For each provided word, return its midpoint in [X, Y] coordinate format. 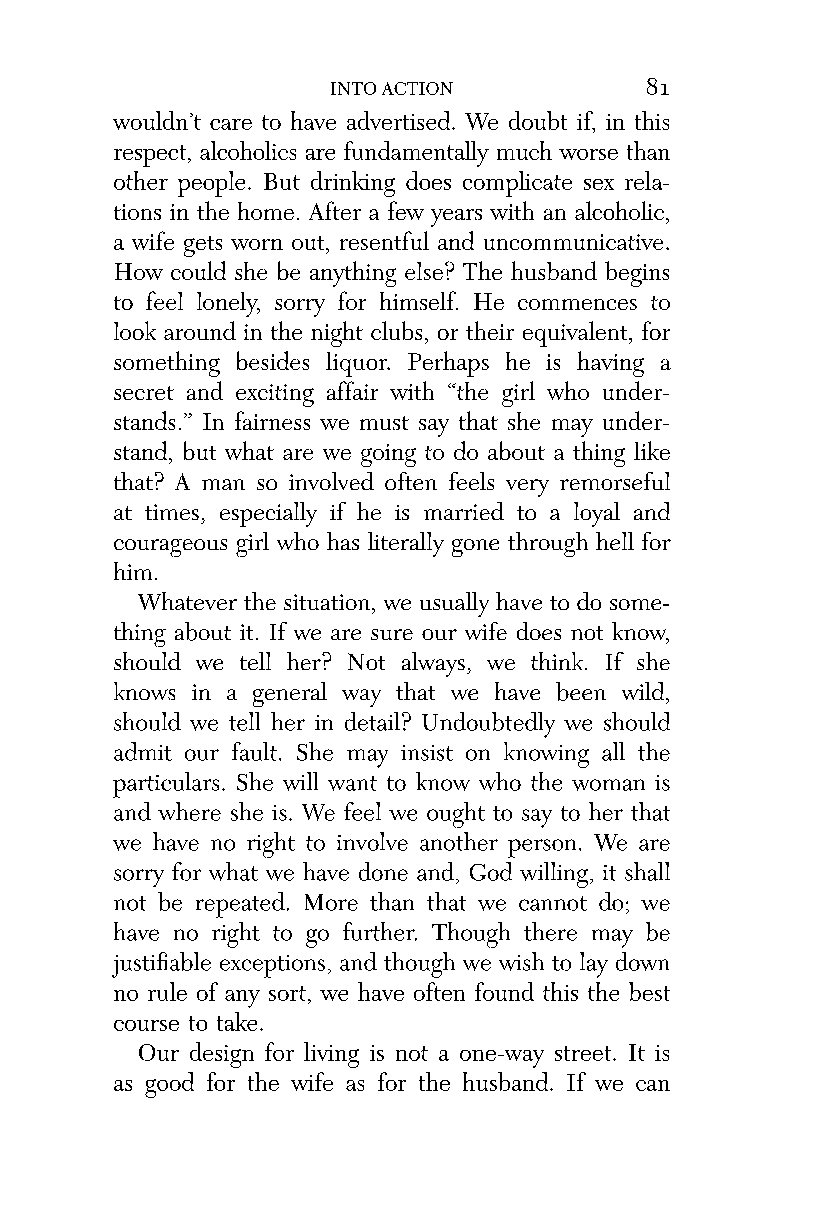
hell [615, 541]
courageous [170, 548]
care [231, 124]
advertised [400, 120]
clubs [396, 330]
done [383, 871]
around [200, 330]
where [189, 811]
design [222, 1055]
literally [406, 544]
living [331, 1055]
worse [588, 154]
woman [608, 785]
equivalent [576, 334]
